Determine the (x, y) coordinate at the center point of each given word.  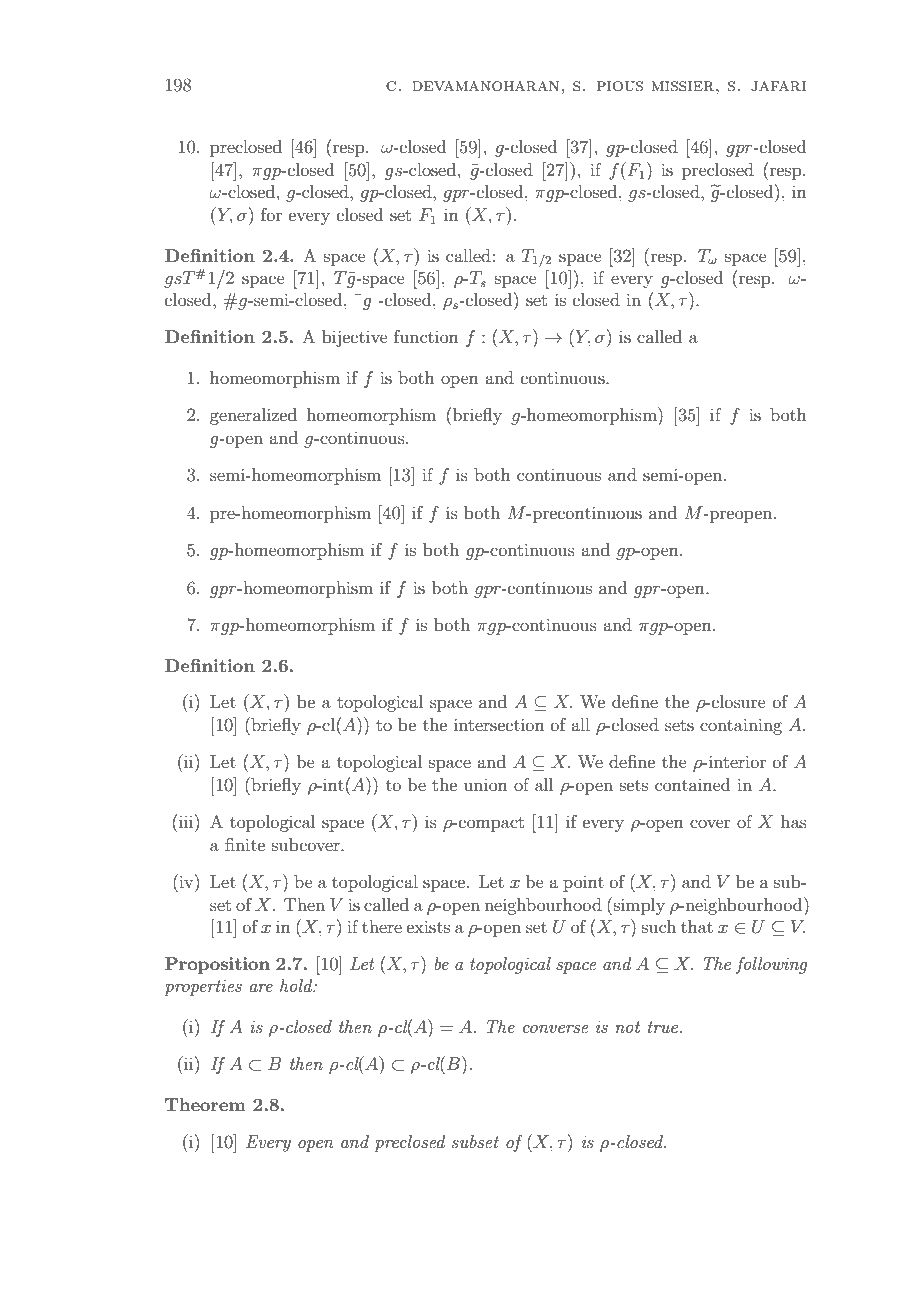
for (271, 214)
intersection (499, 724)
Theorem (205, 1104)
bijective (355, 338)
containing (741, 726)
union (486, 785)
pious (620, 86)
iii (187, 821)
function (426, 336)
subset (475, 1141)
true (664, 1027)
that (697, 926)
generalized (253, 416)
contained (692, 784)
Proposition (217, 965)
